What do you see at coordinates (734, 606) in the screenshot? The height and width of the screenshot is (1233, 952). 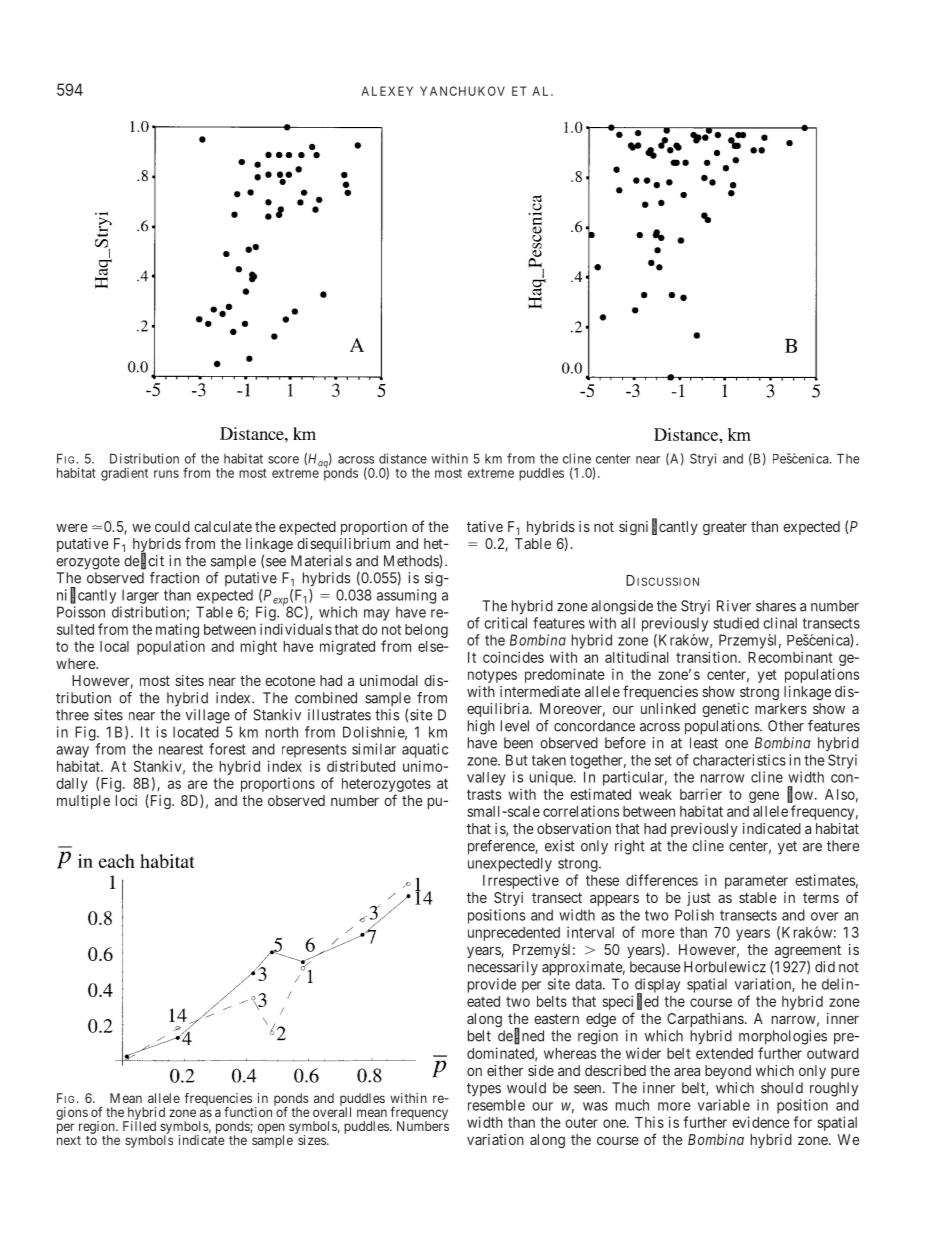 I see `River` at bounding box center [734, 606].
